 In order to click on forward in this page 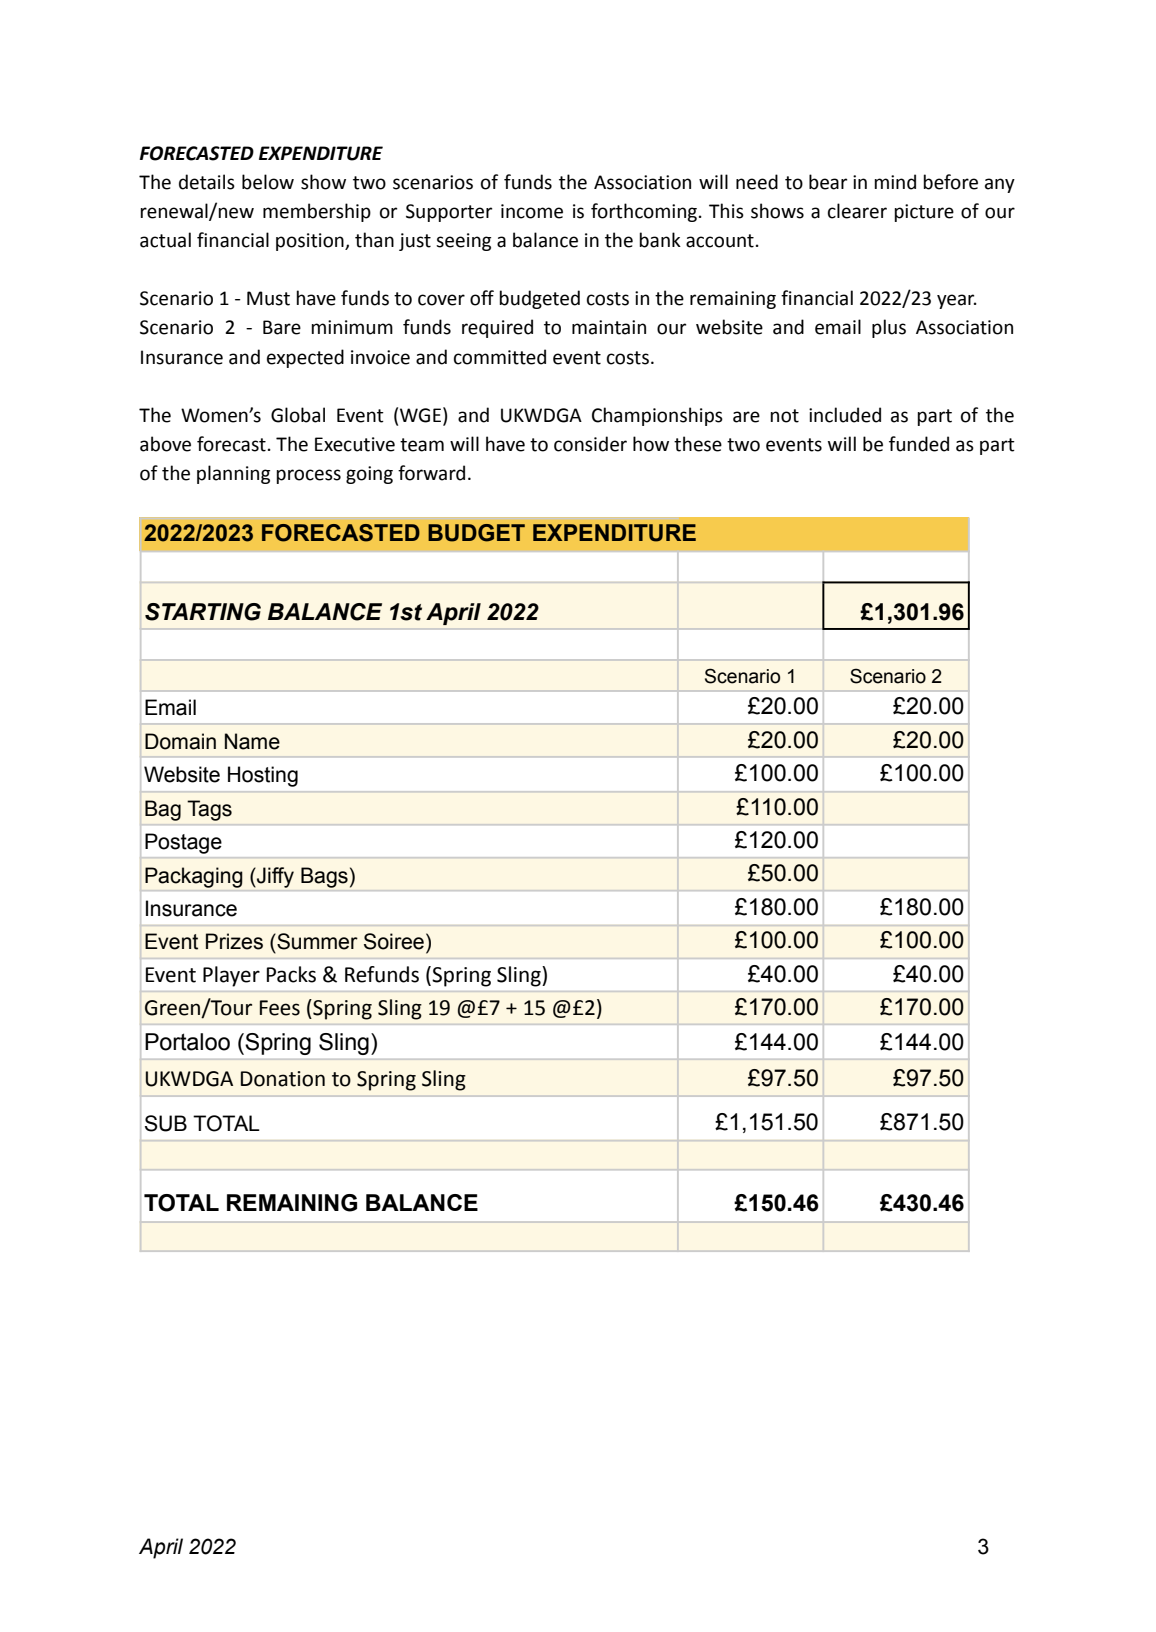, I will do `click(431, 473)`.
